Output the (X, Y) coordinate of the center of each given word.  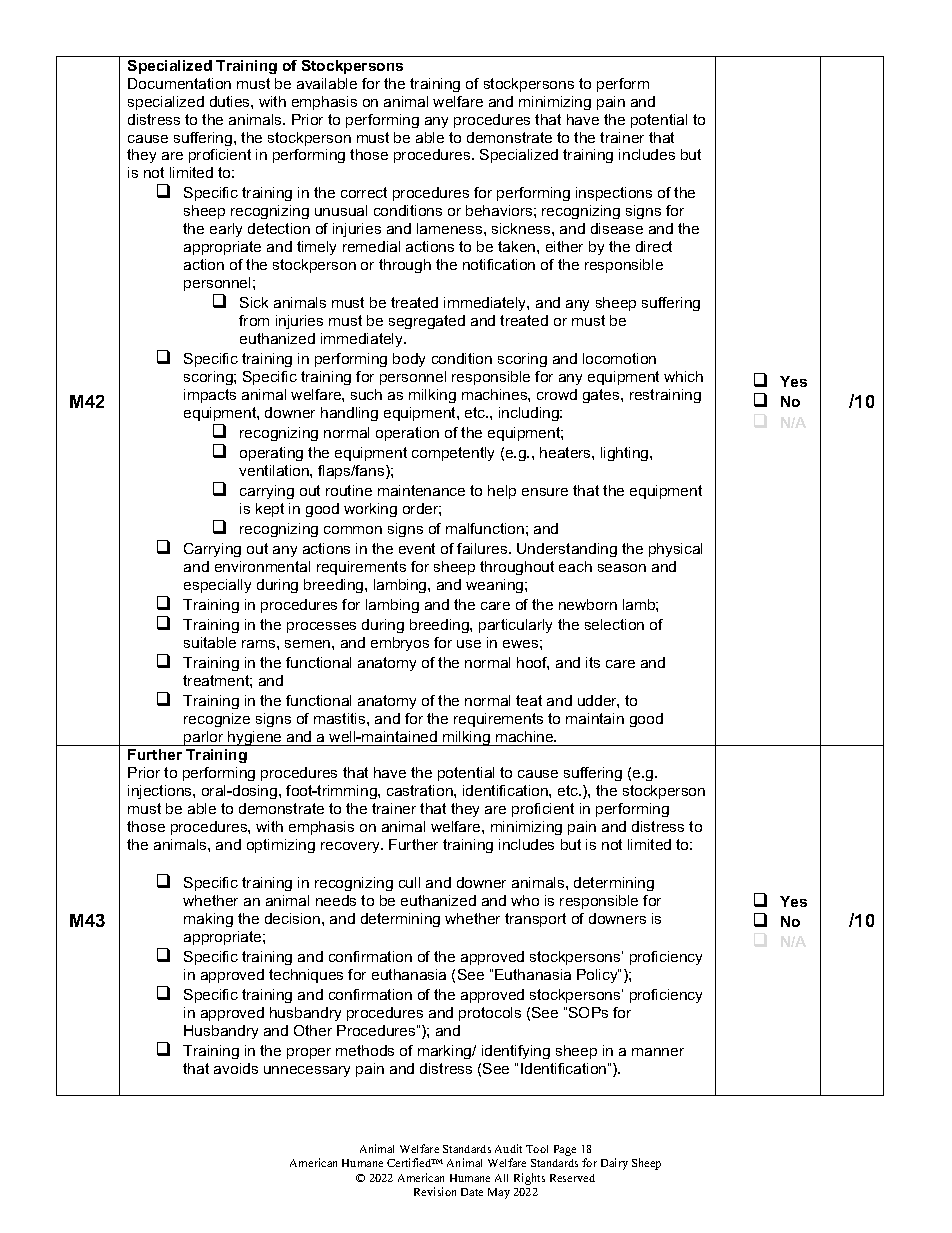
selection (614, 624)
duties (231, 101)
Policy (598, 976)
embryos (400, 644)
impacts (210, 396)
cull (409, 882)
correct (364, 192)
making (208, 920)
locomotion (619, 358)
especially (217, 586)
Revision (435, 1191)
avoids (236, 1068)
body (409, 360)
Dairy (614, 1164)
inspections (614, 194)
